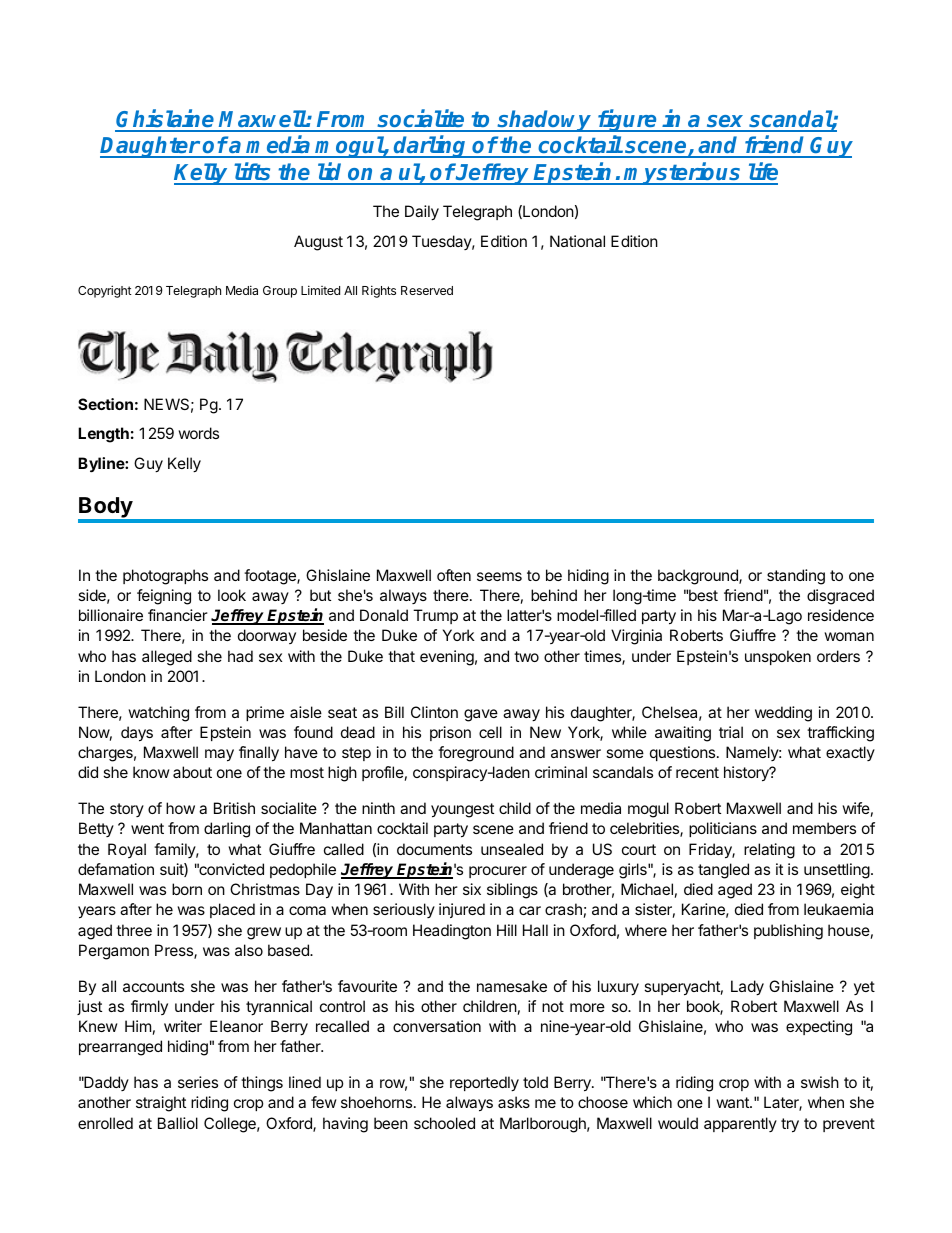 The height and width of the image is (1233, 952). What do you see at coordinates (796, 577) in the image?
I see `standing` at bounding box center [796, 577].
